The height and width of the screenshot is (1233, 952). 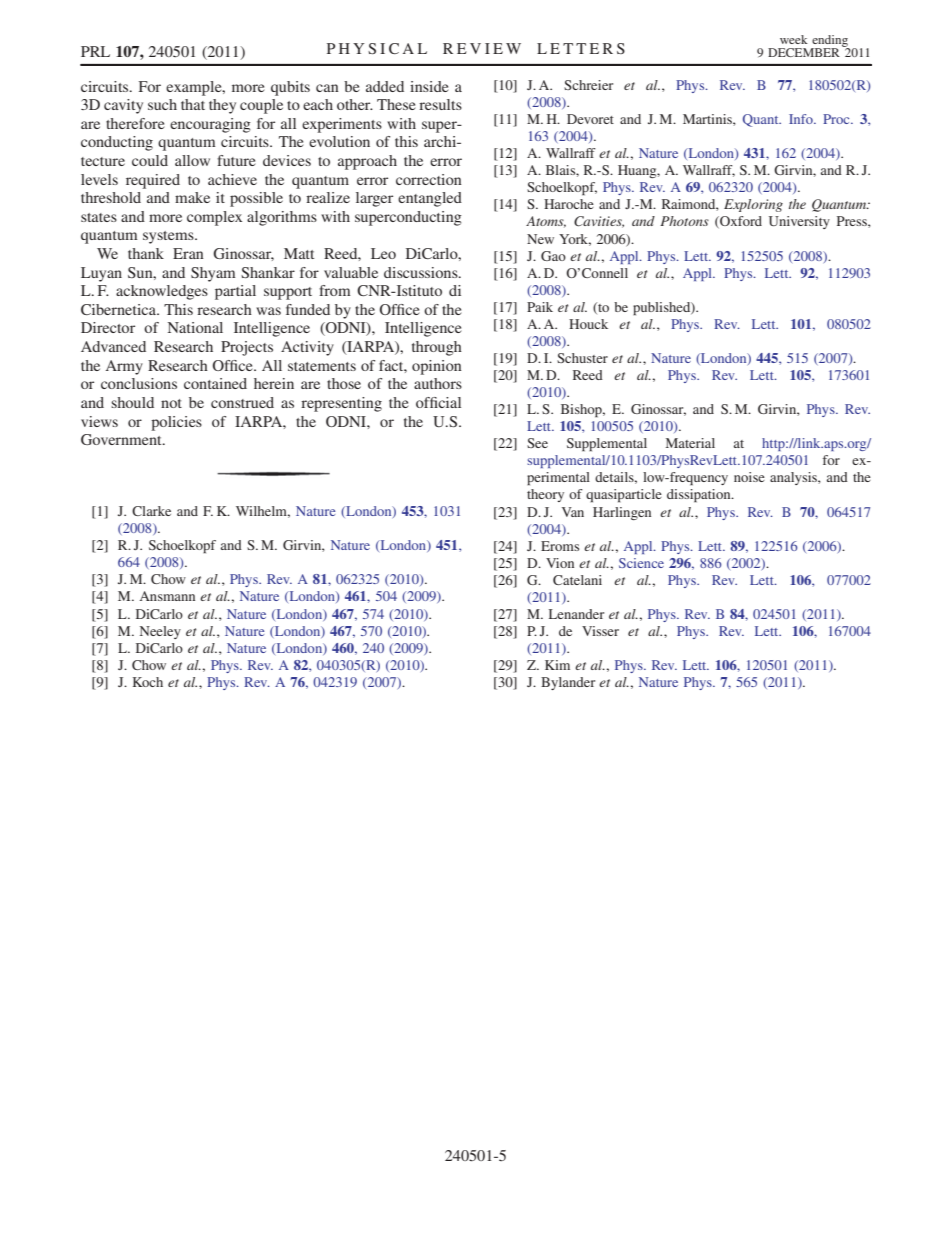 I want to click on correction, so click(x=429, y=179).
